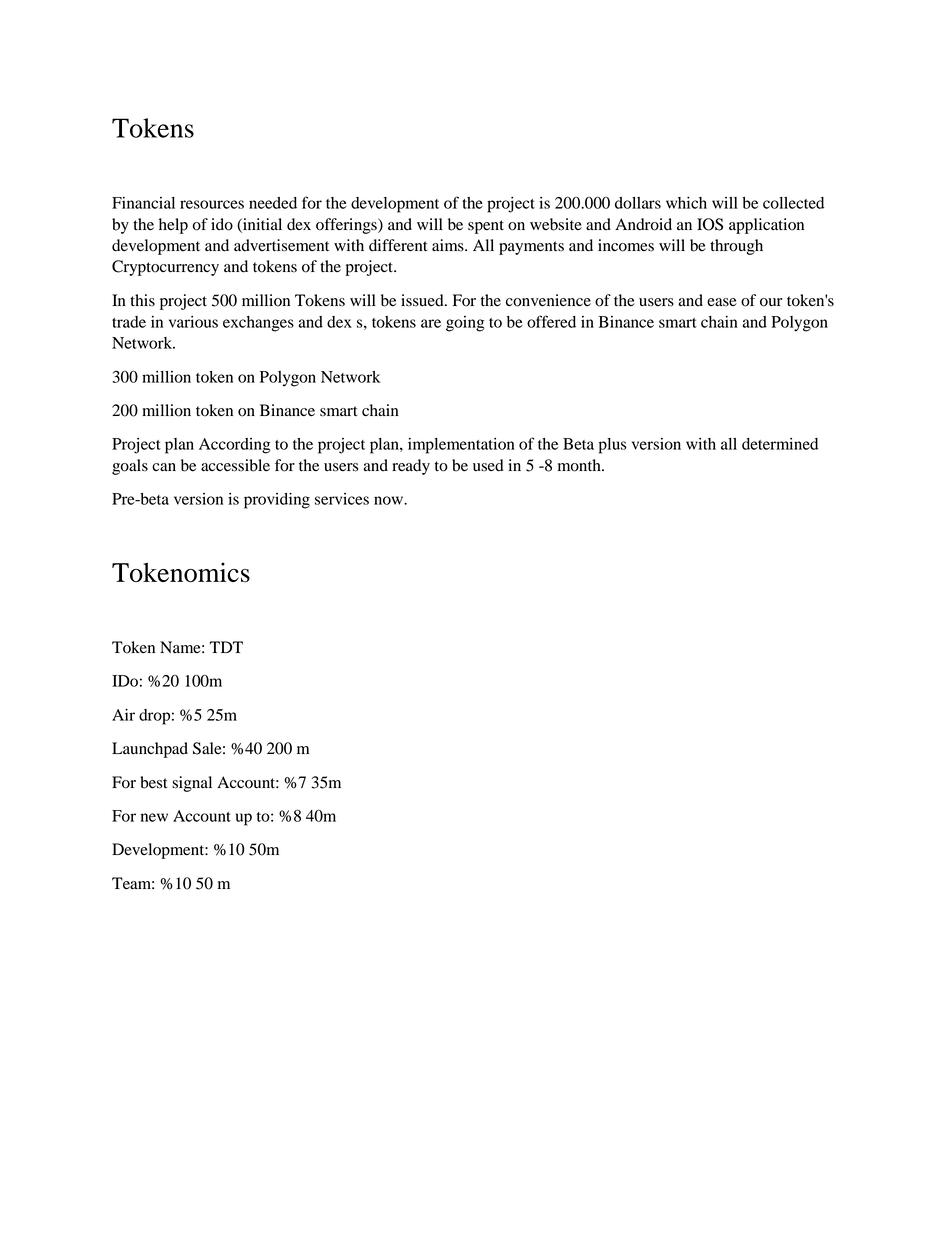 The image size is (952, 1233). What do you see at coordinates (173, 226) in the screenshot?
I see `help` at bounding box center [173, 226].
